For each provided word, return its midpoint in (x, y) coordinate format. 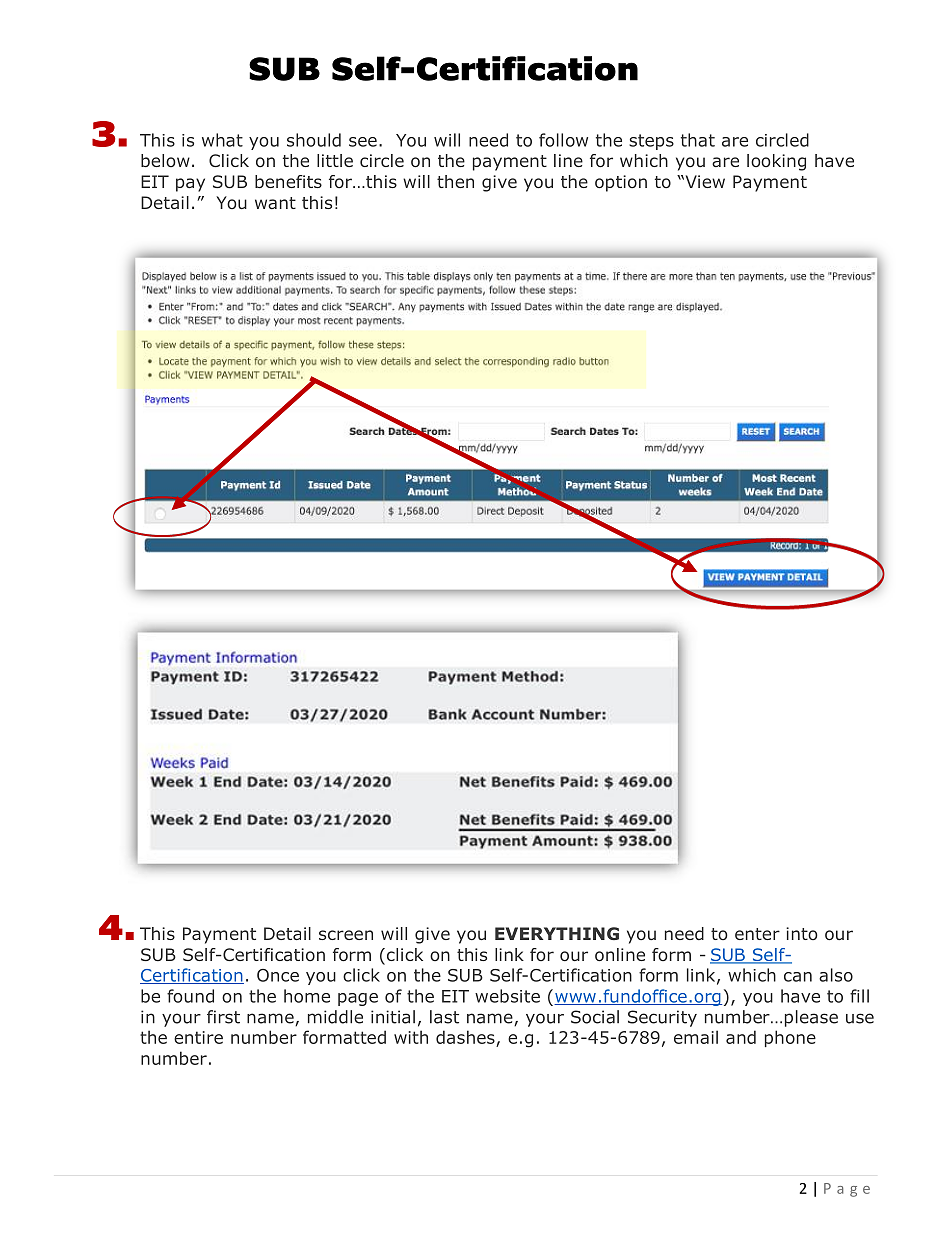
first (223, 1017)
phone (790, 1038)
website (507, 996)
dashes (466, 1038)
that (698, 140)
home (307, 996)
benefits (288, 181)
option (621, 183)
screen (346, 935)
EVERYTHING (557, 933)
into (802, 933)
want (275, 203)
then (455, 181)
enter (757, 934)
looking (776, 162)
